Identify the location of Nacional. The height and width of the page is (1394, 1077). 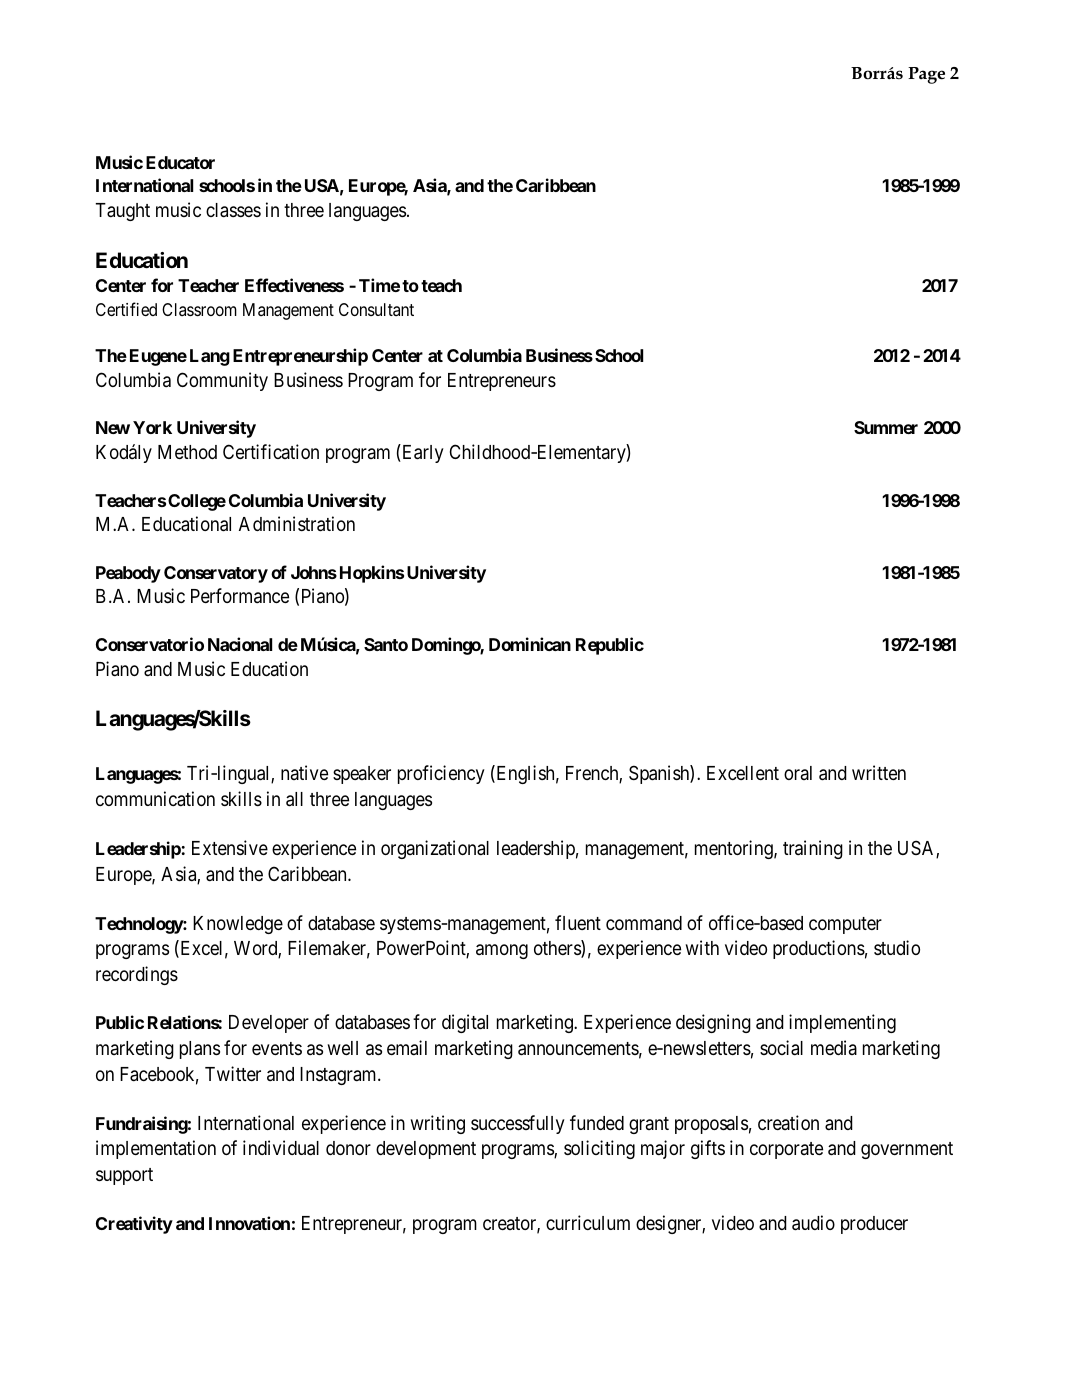
(240, 644).
